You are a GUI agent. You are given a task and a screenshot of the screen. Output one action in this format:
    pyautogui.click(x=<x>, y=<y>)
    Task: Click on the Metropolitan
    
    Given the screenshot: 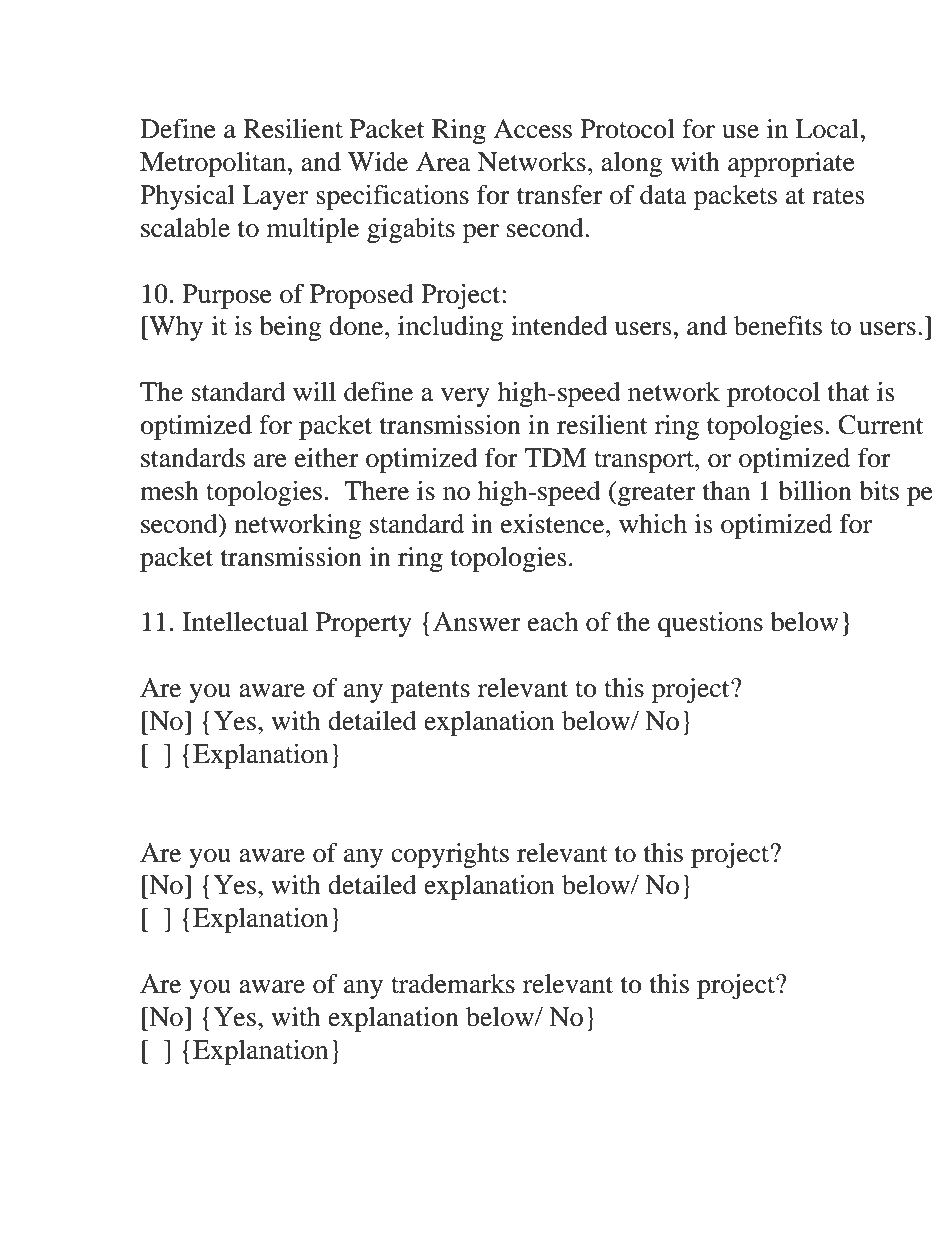 What is the action you would take?
    pyautogui.click(x=214, y=164)
